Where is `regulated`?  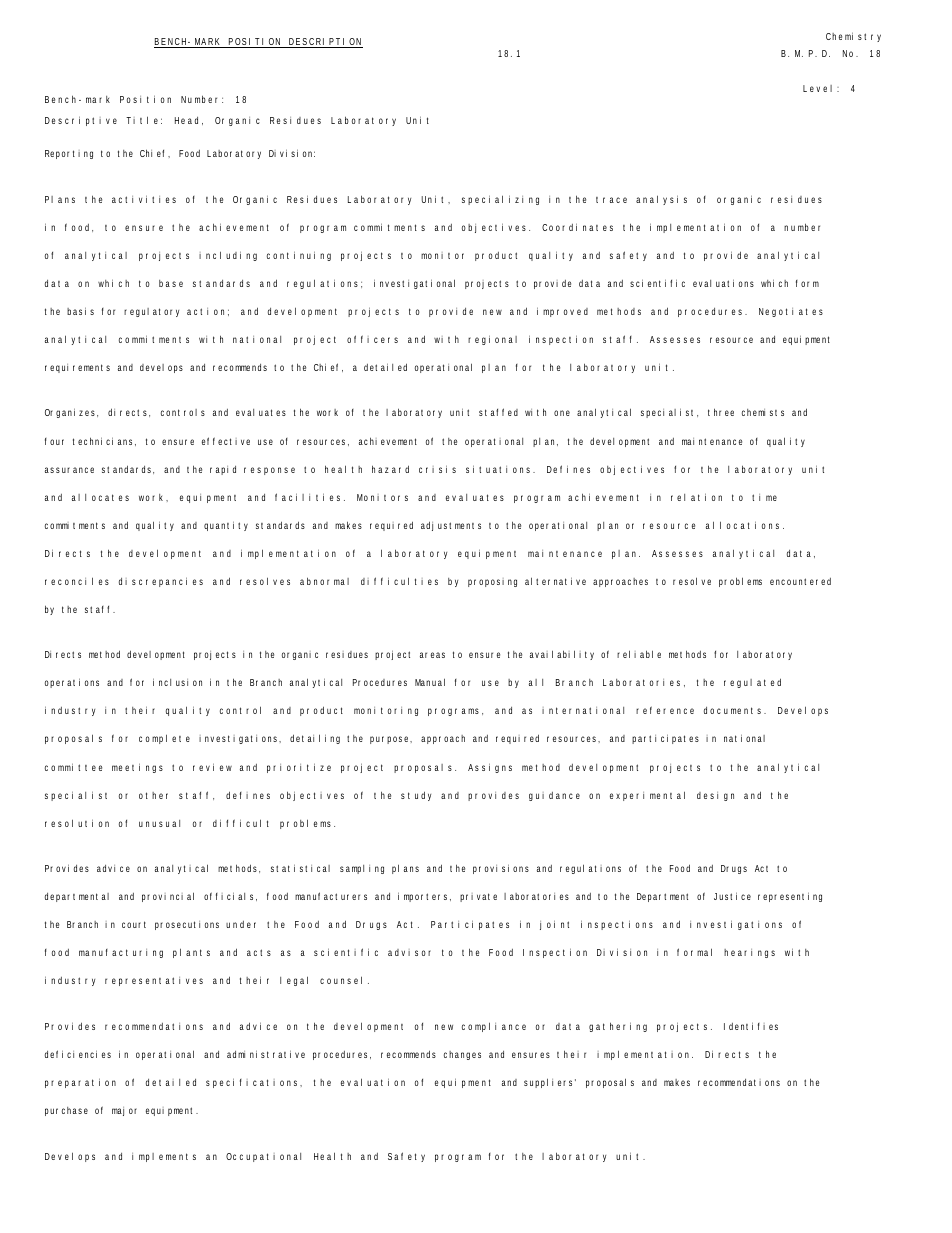
regulated is located at coordinates (752, 683).
